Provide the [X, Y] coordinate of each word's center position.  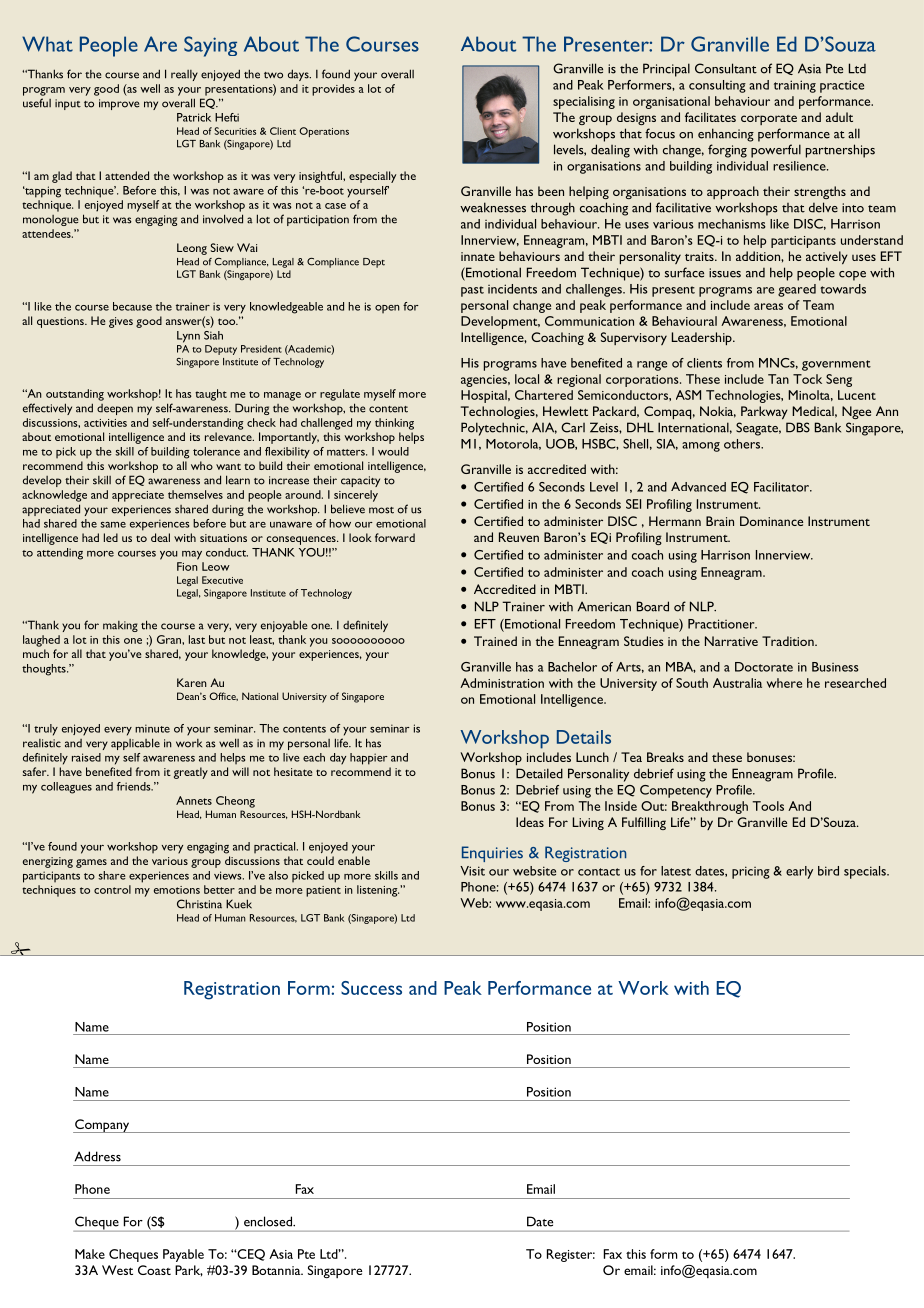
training [795, 86]
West [117, 1270]
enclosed [269, 1221]
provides [333, 90]
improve [119, 104]
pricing [751, 872]
